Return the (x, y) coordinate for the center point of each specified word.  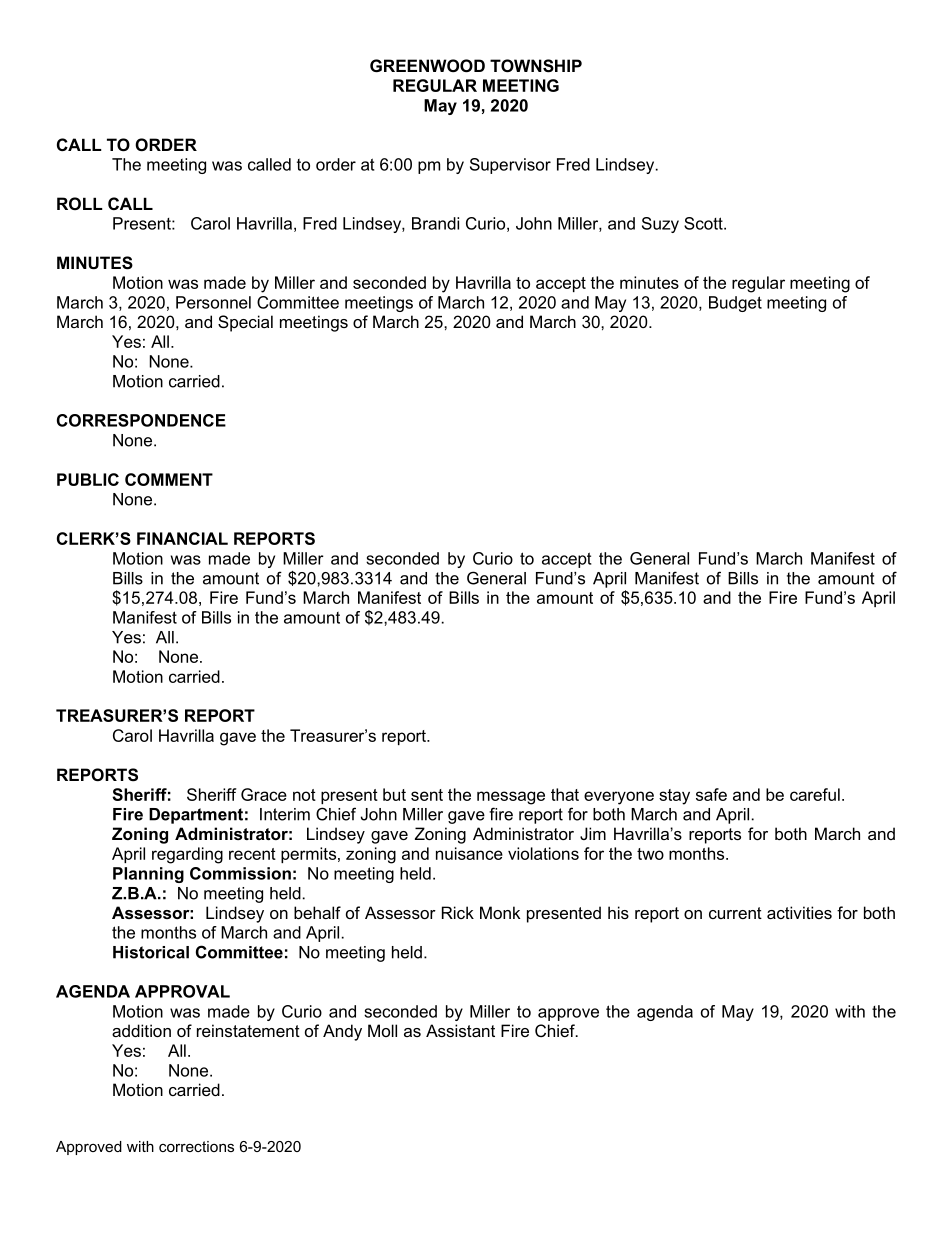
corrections (196, 1146)
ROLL (80, 203)
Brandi (435, 223)
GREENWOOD (427, 65)
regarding (187, 855)
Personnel (213, 302)
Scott (704, 223)
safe (711, 794)
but (394, 794)
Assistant (460, 1030)
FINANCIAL (182, 538)
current (735, 913)
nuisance (469, 853)
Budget (735, 304)
